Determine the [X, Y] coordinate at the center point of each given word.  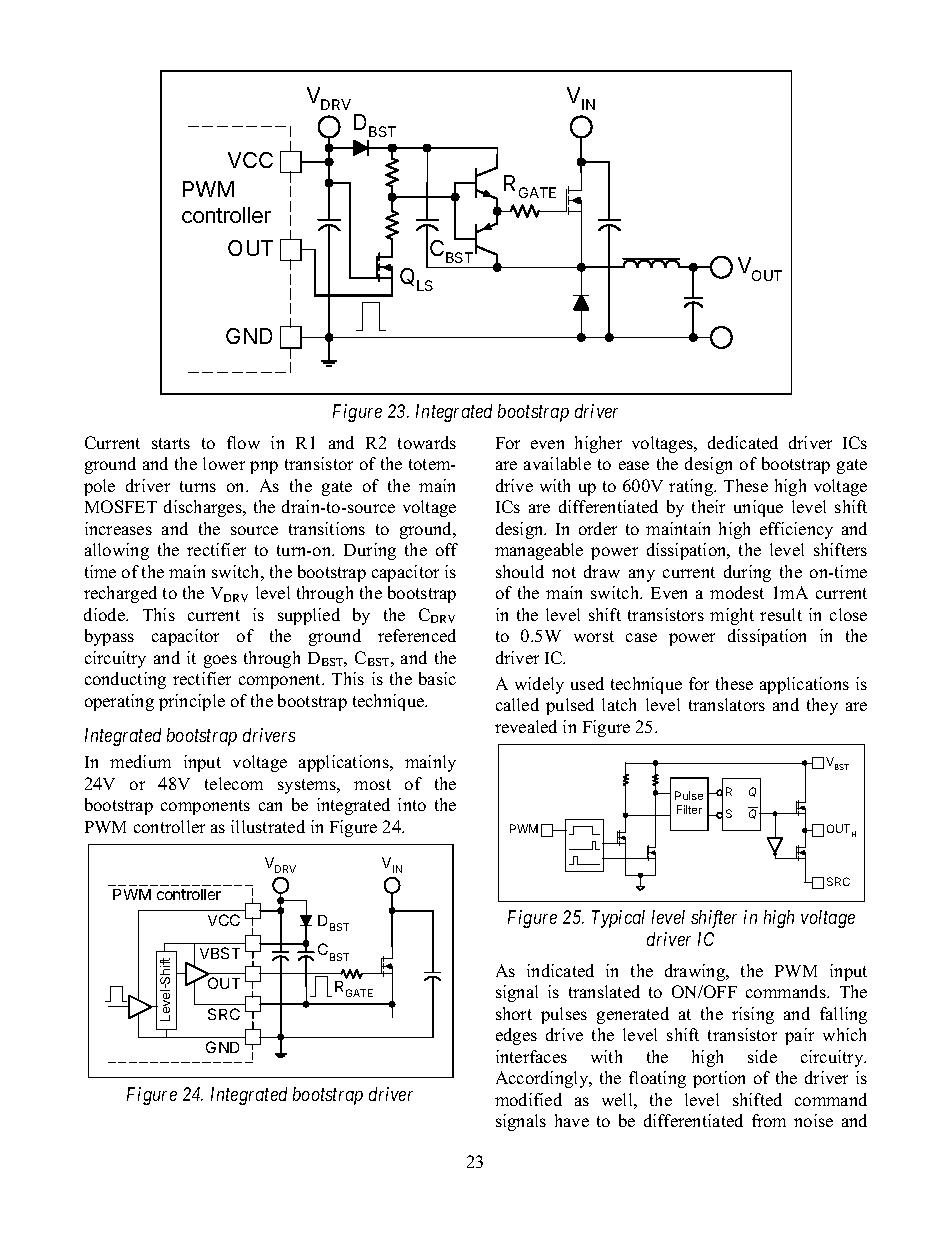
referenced [417, 635]
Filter [689, 809]
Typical [618, 919]
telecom [234, 783]
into [412, 804]
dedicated [743, 442]
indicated [560, 970]
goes [220, 661]
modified [528, 1099]
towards [427, 442]
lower [224, 463]
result [781, 614]
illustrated [268, 826]
